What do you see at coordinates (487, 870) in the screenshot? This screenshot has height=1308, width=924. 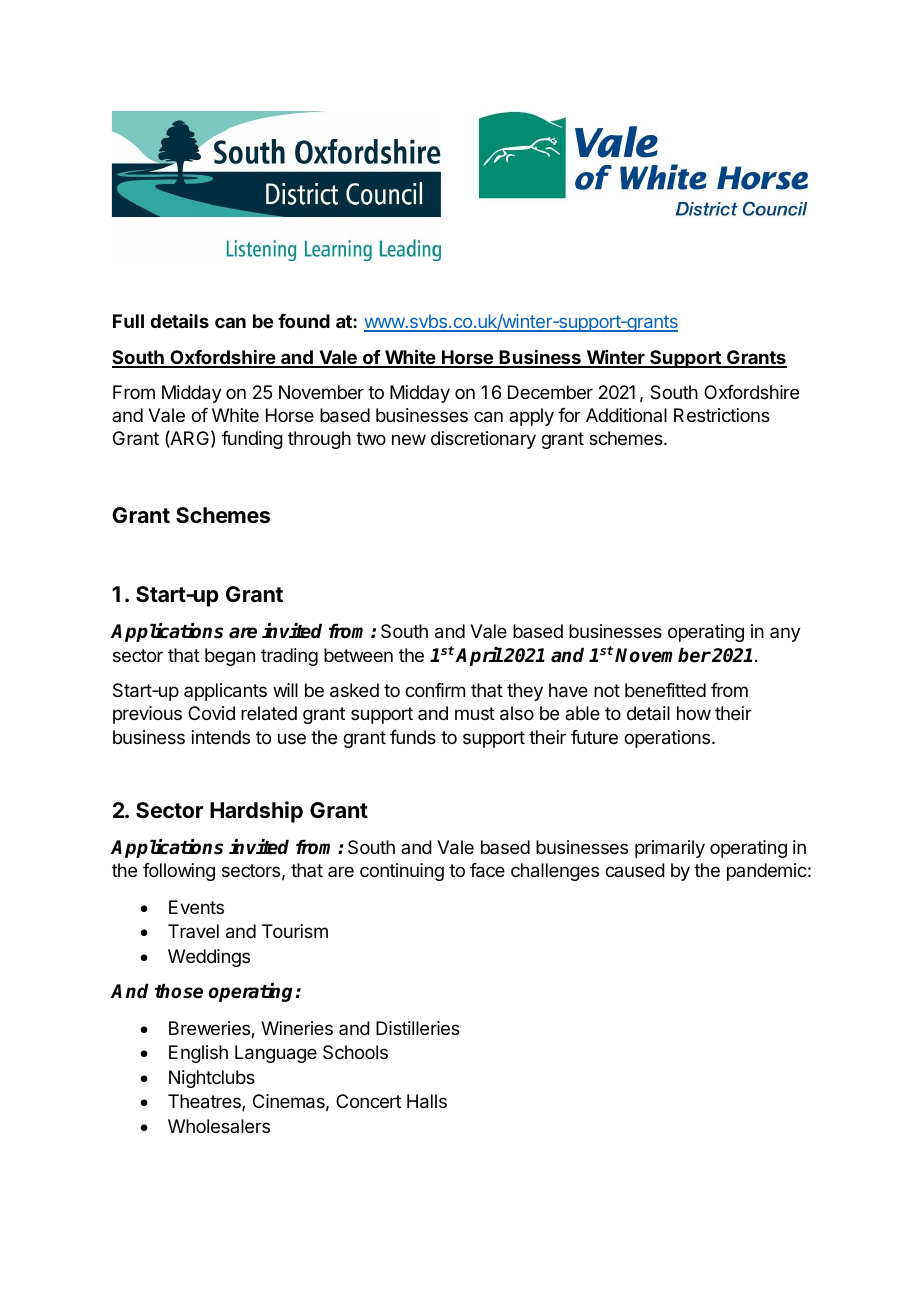 I see `face` at bounding box center [487, 870].
